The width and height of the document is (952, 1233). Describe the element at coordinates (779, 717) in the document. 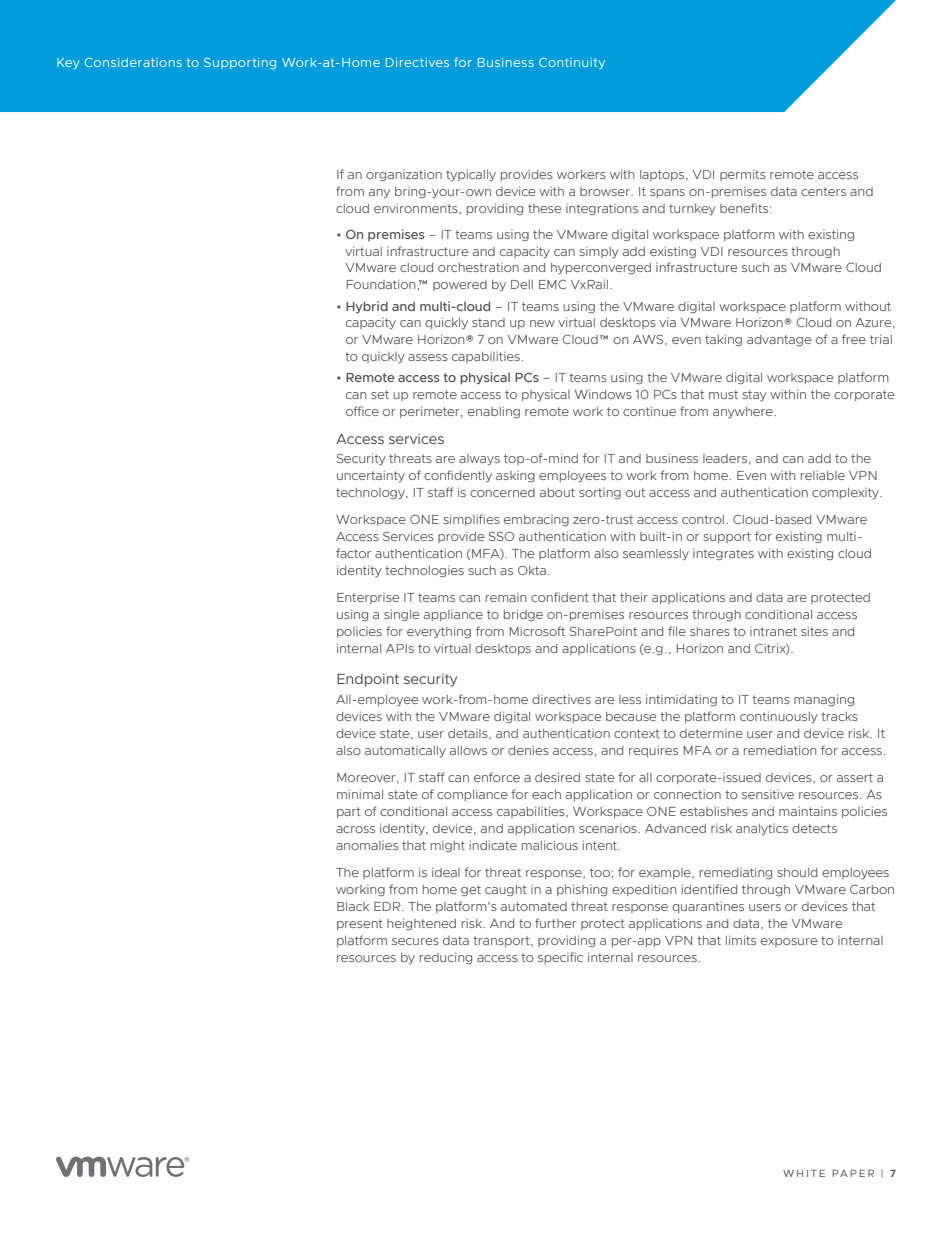

I see `continuously` at that location.
